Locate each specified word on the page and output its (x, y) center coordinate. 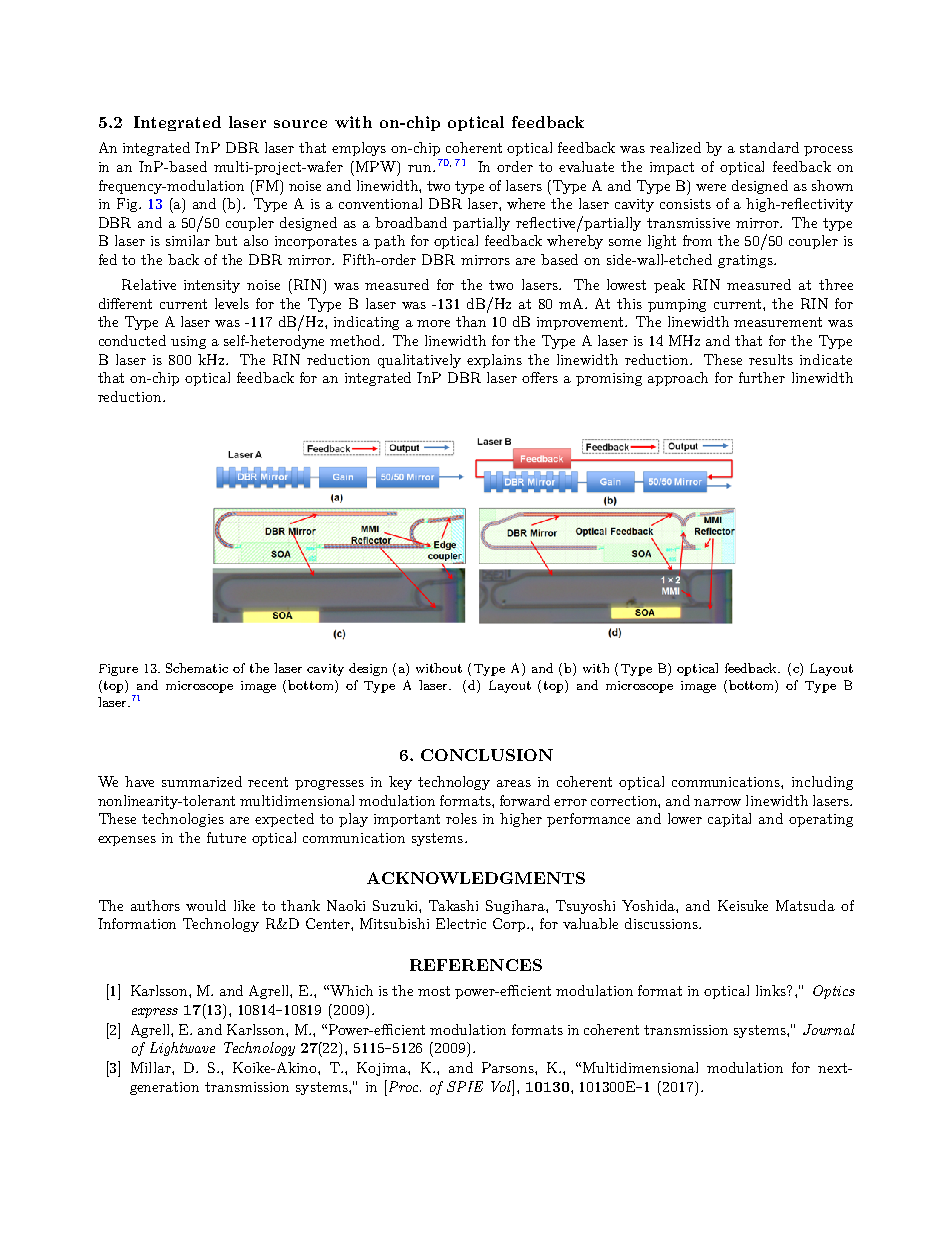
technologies (183, 820)
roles (461, 818)
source (300, 124)
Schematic (197, 668)
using (188, 342)
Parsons (509, 1067)
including (822, 783)
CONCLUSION (487, 755)
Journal (829, 1029)
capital (729, 820)
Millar (152, 1067)
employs (359, 149)
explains (494, 361)
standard (769, 147)
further (762, 377)
